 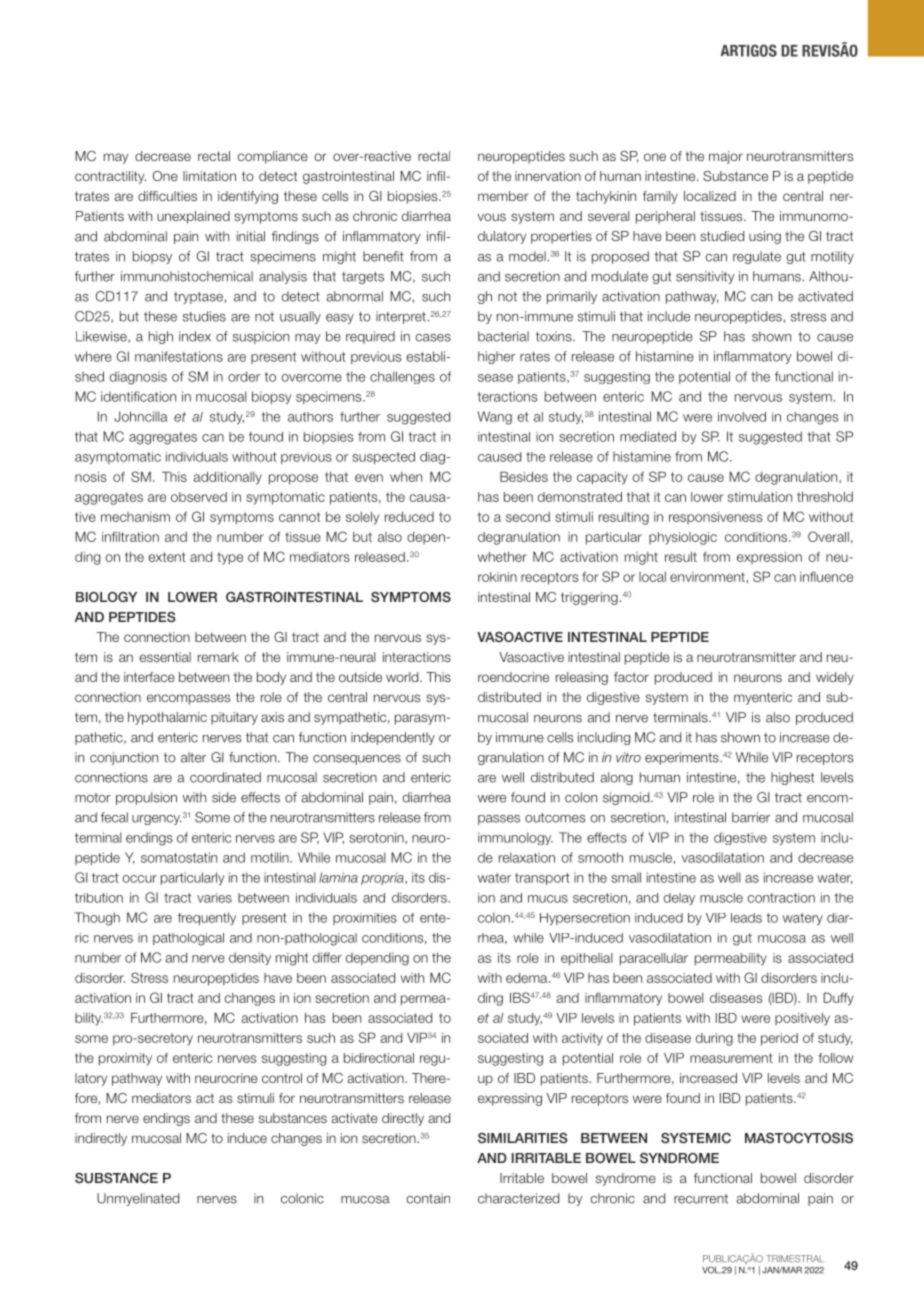 I want to click on extent, so click(x=167, y=557).
